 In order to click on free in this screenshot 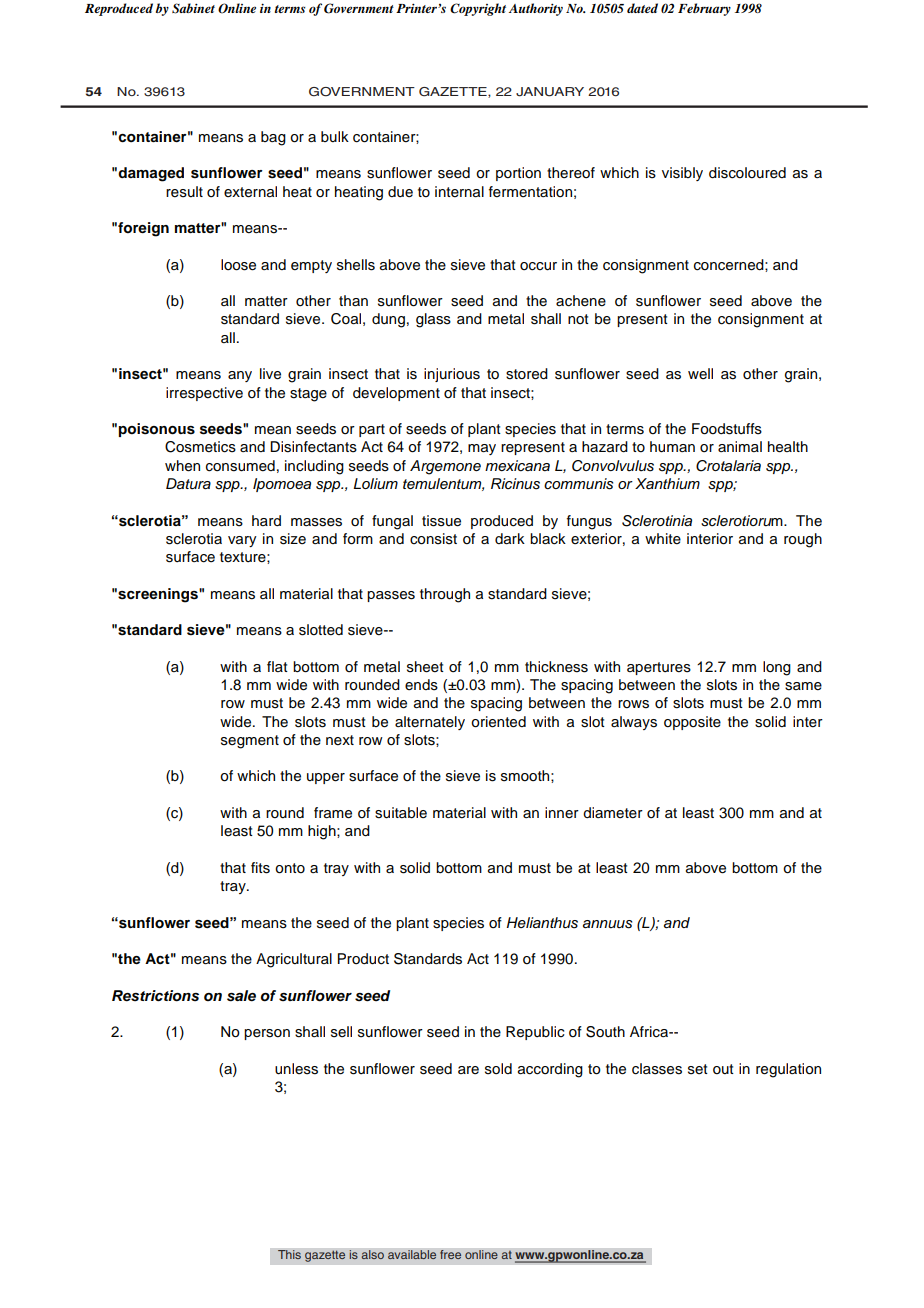, I will do `click(451, 1255)`.
